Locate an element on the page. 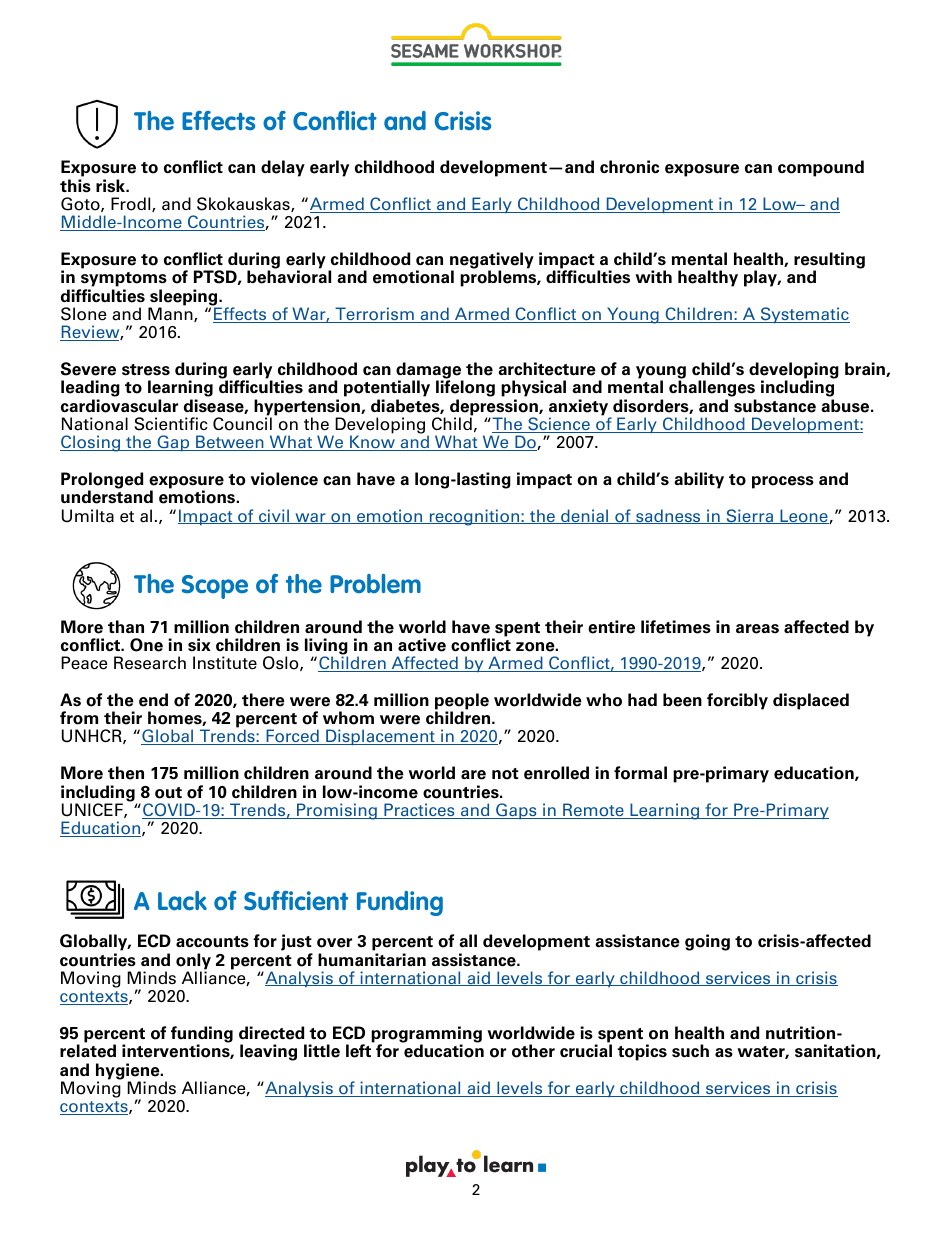  then is located at coordinates (126, 773).
